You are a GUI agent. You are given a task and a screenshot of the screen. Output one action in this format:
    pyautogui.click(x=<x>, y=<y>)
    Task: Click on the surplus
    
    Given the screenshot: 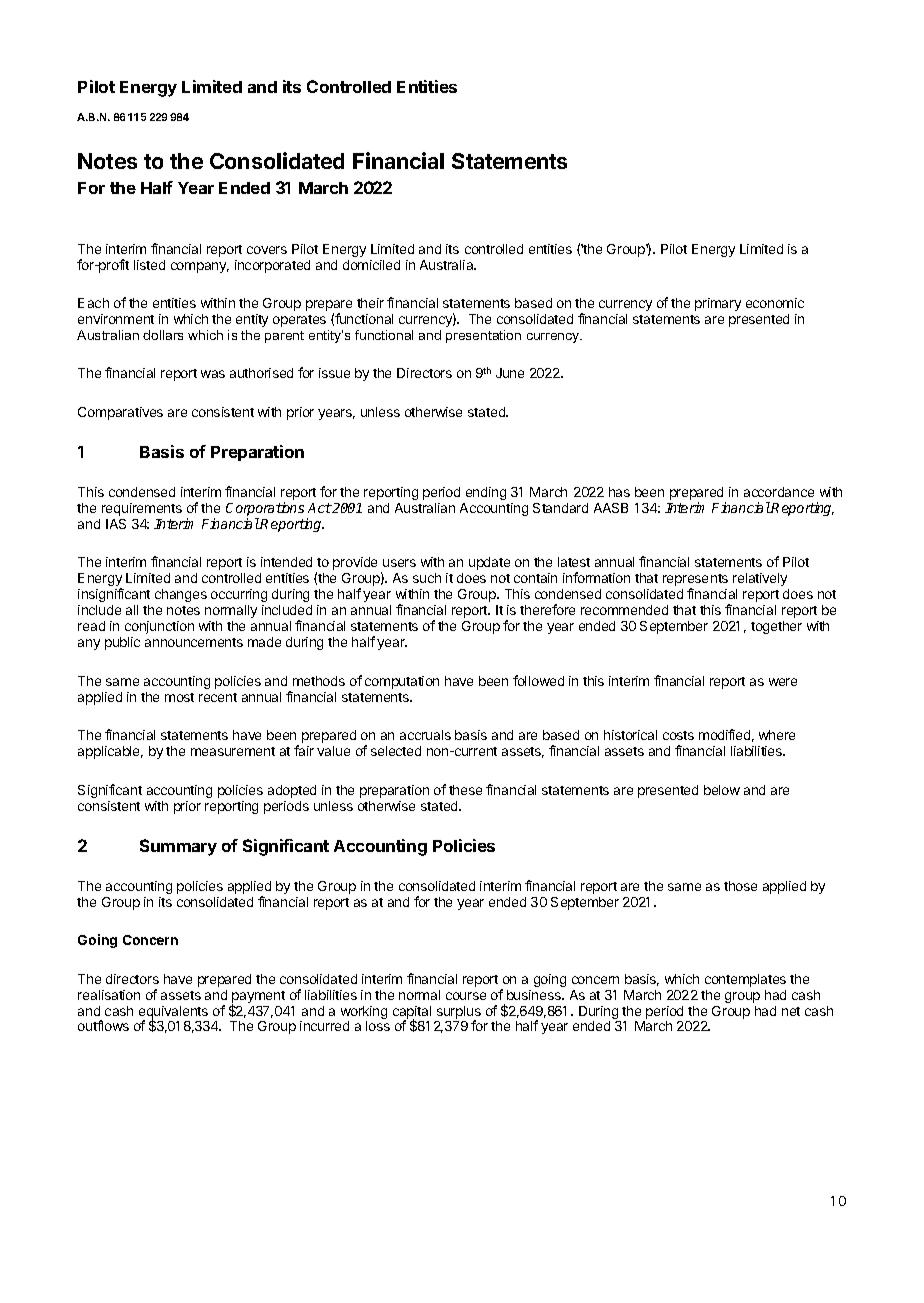 What is the action you would take?
    pyautogui.click(x=459, y=1013)
